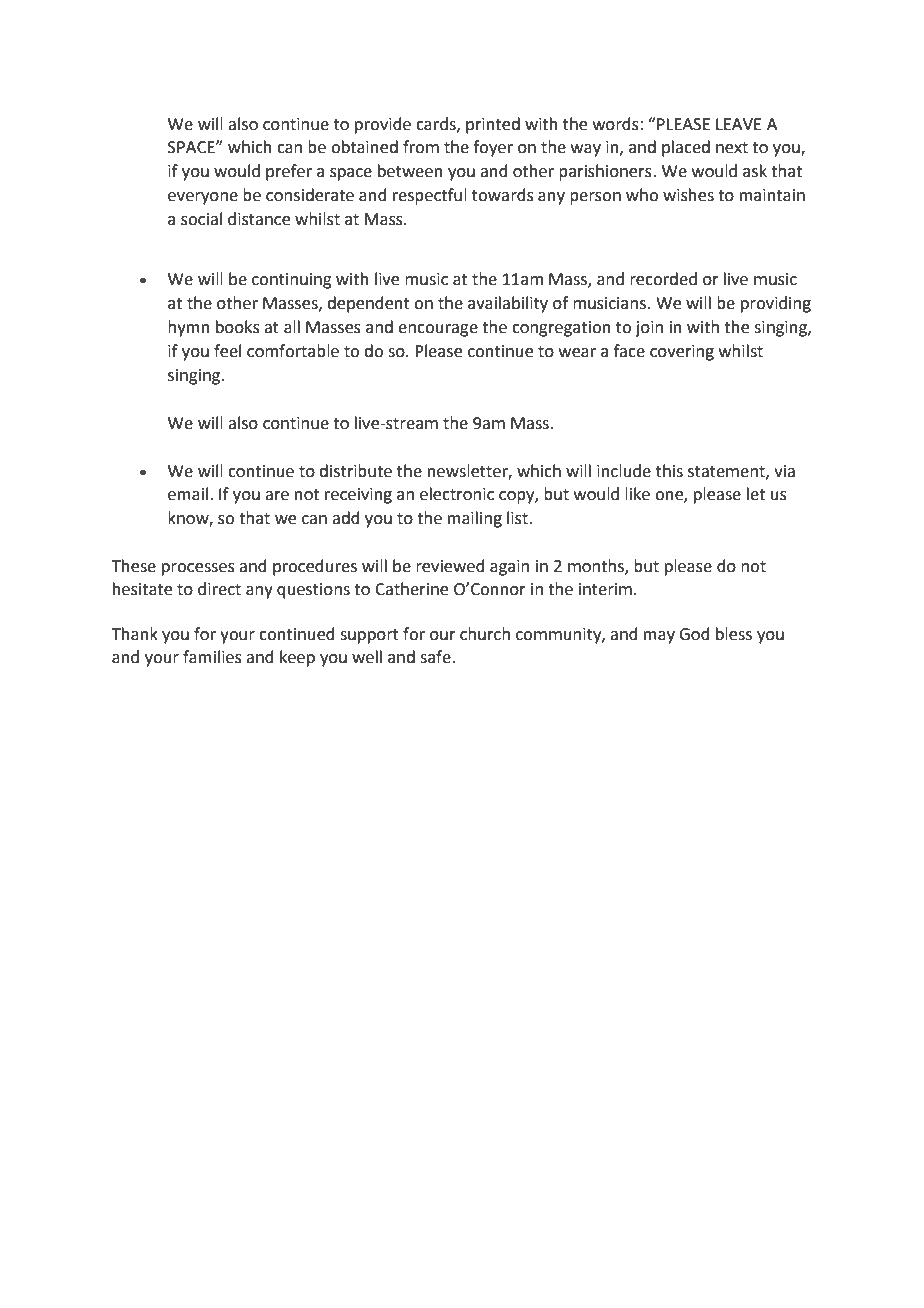 The width and height of the screenshot is (924, 1308). Describe the element at coordinates (776, 304) in the screenshot. I see `providing` at that location.
